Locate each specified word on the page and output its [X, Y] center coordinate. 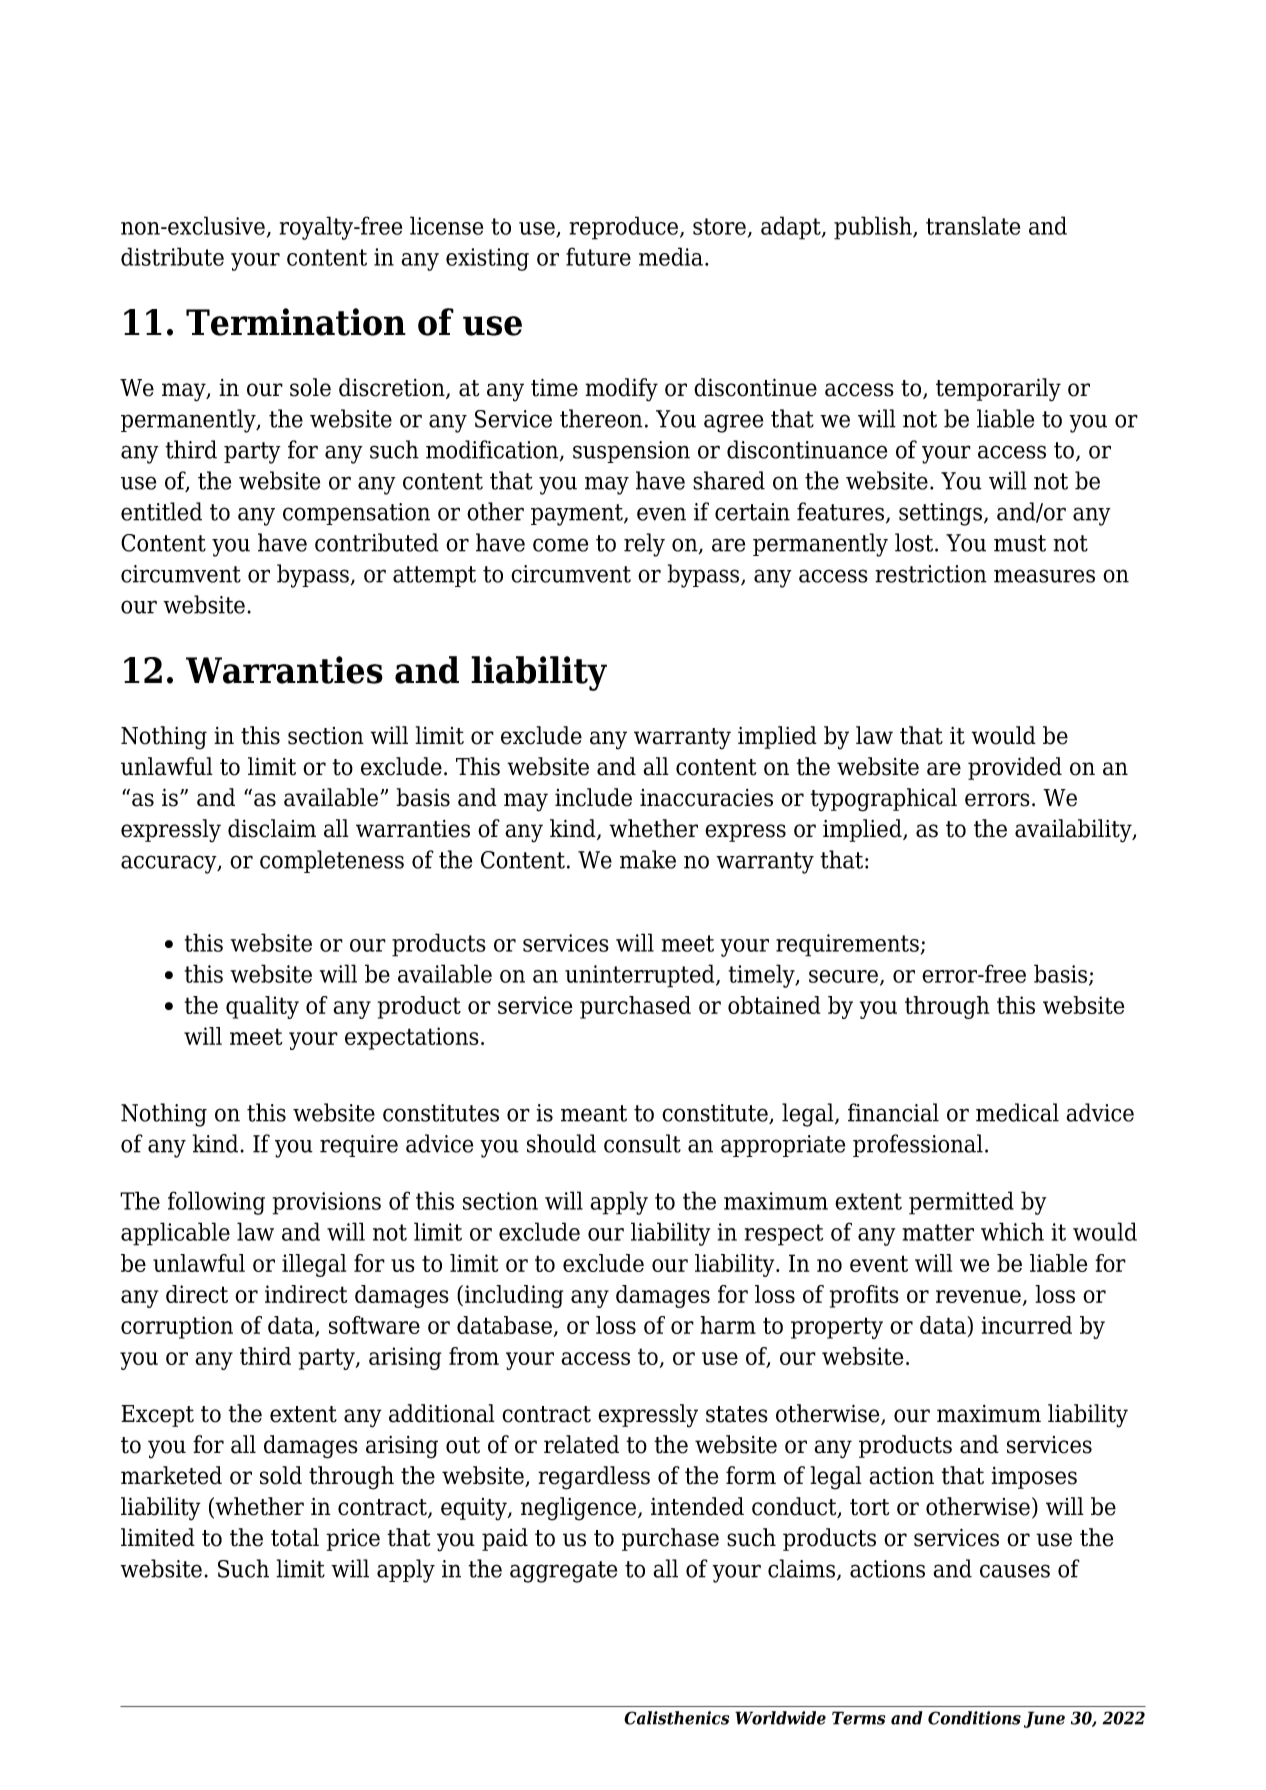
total [295, 1537]
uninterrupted [641, 976]
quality [262, 1007]
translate [973, 225]
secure [845, 977]
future [598, 256]
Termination [296, 322]
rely [644, 545]
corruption [177, 1327]
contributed [377, 542]
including [514, 1296]
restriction [931, 574]
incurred [1027, 1325]
